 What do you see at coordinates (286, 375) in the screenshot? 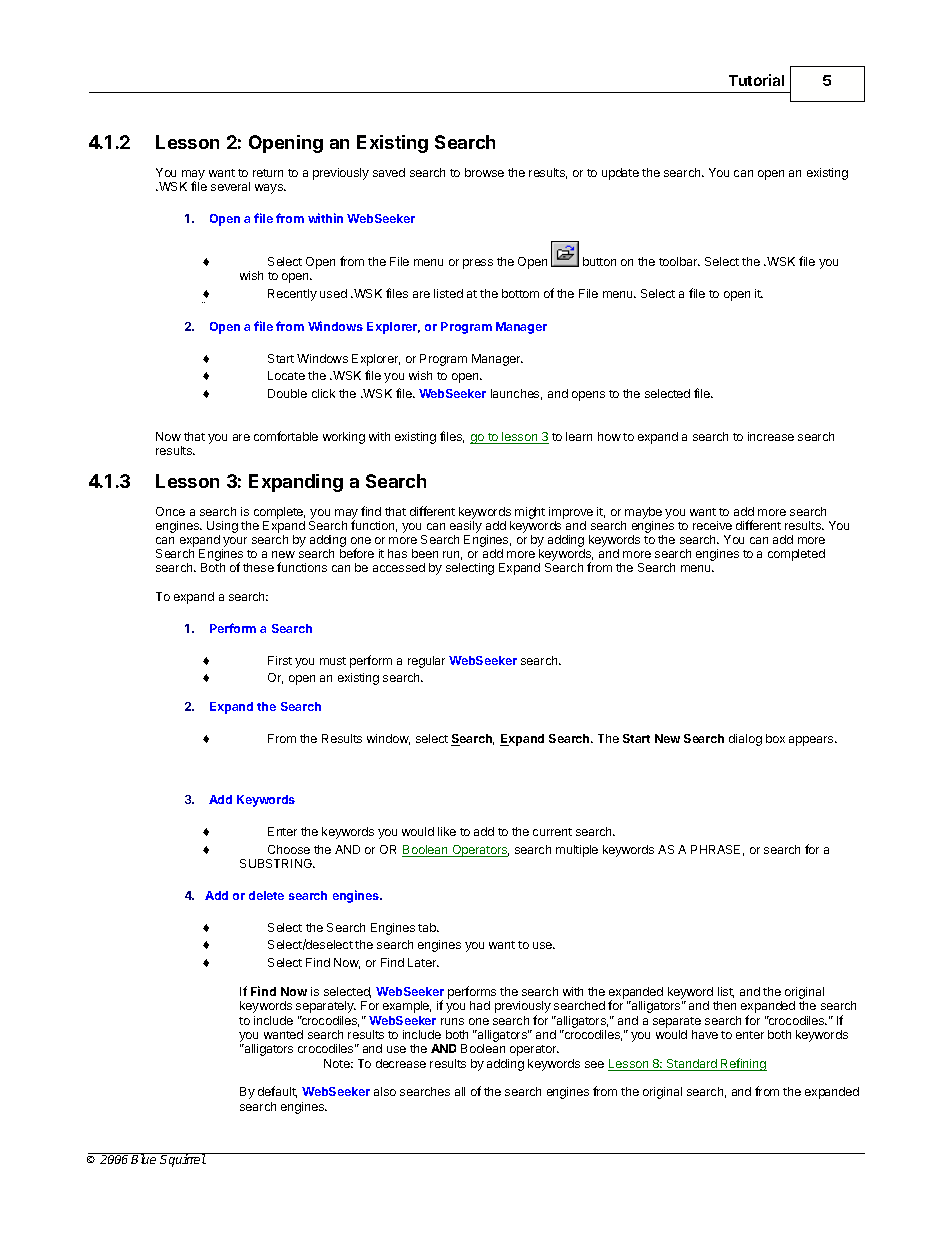
I see `Locate` at bounding box center [286, 375].
